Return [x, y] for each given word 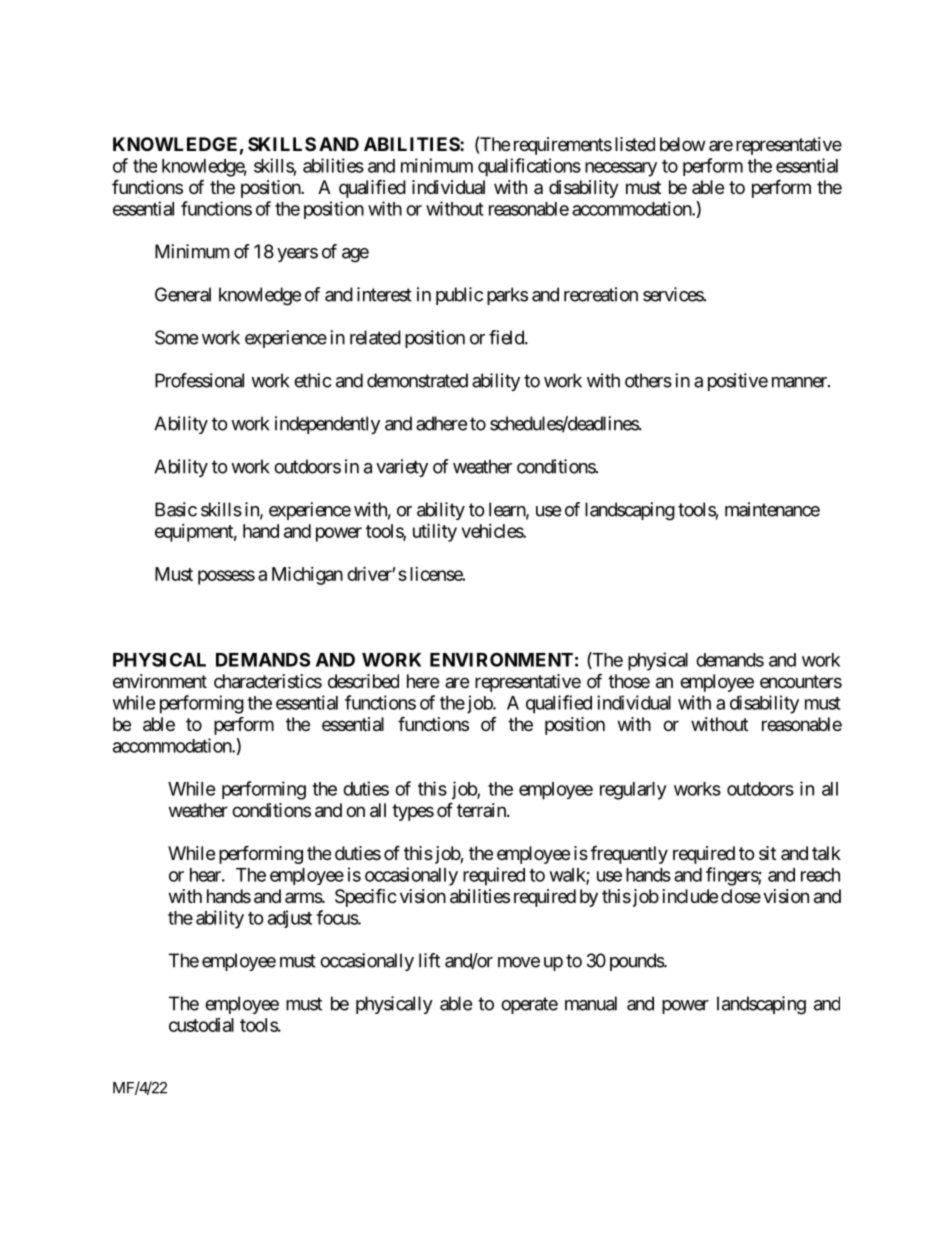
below [682, 144]
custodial [201, 1025]
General [183, 294]
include [690, 896]
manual [591, 1003]
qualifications [529, 167]
